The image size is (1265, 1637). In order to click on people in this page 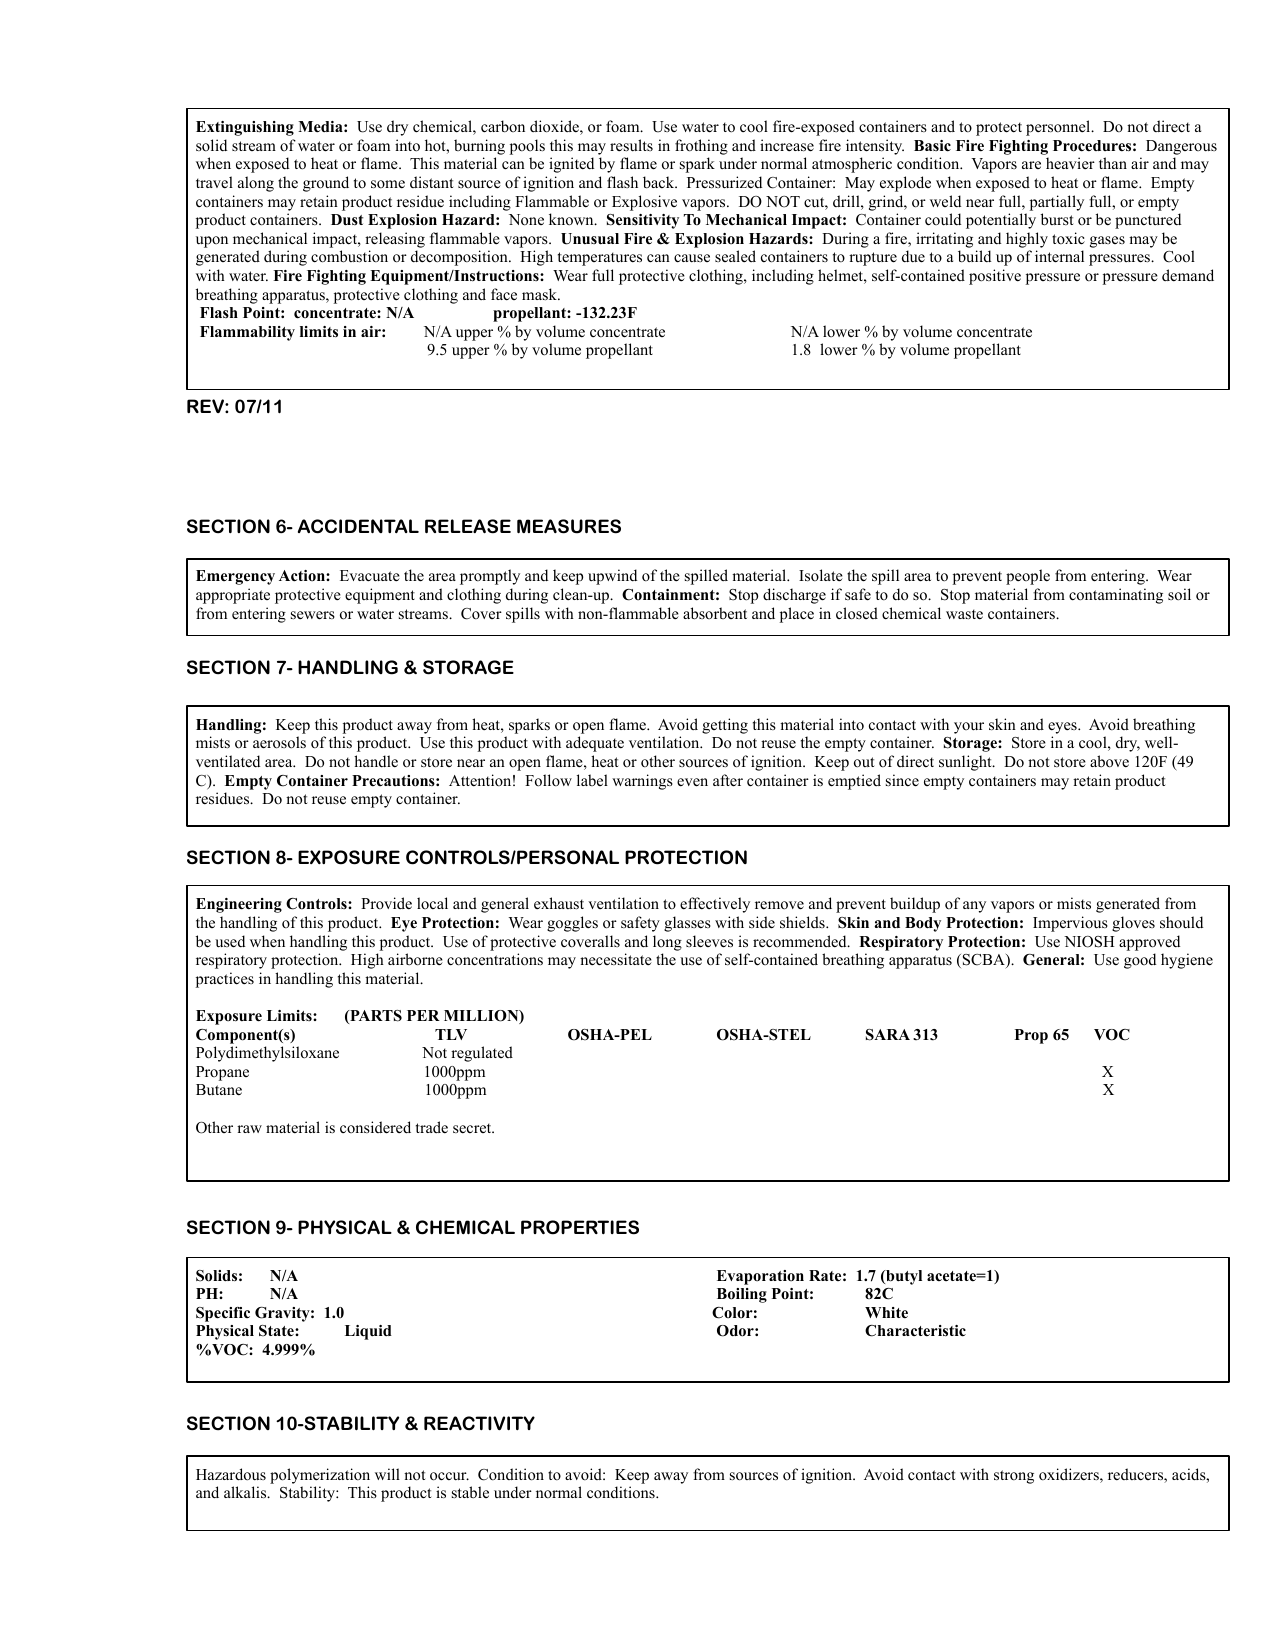, I will do `click(1028, 577)`.
